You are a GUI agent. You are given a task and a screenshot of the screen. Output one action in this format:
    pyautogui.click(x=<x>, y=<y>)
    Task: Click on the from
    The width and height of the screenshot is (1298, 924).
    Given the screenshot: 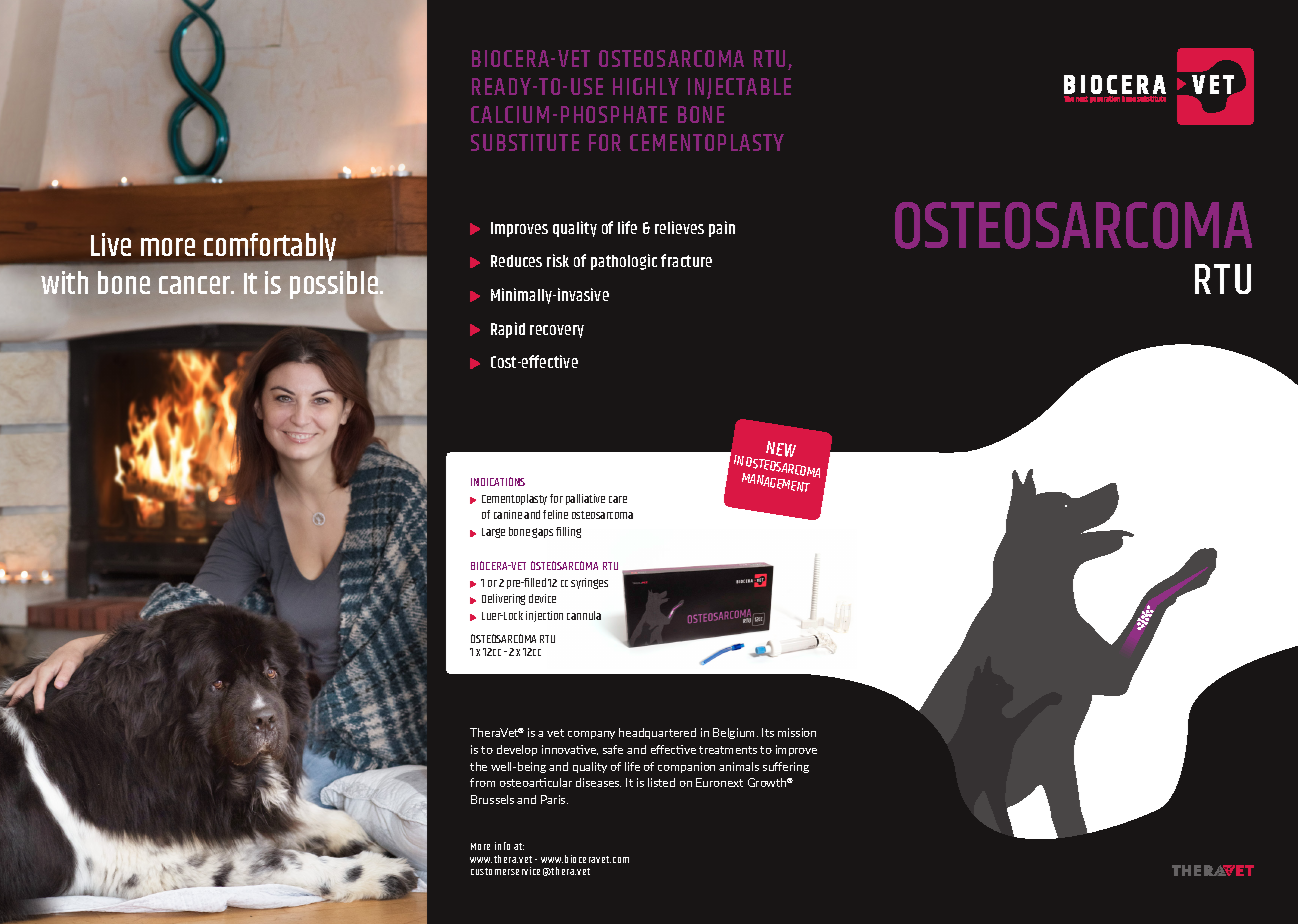 What is the action you would take?
    pyautogui.click(x=482, y=782)
